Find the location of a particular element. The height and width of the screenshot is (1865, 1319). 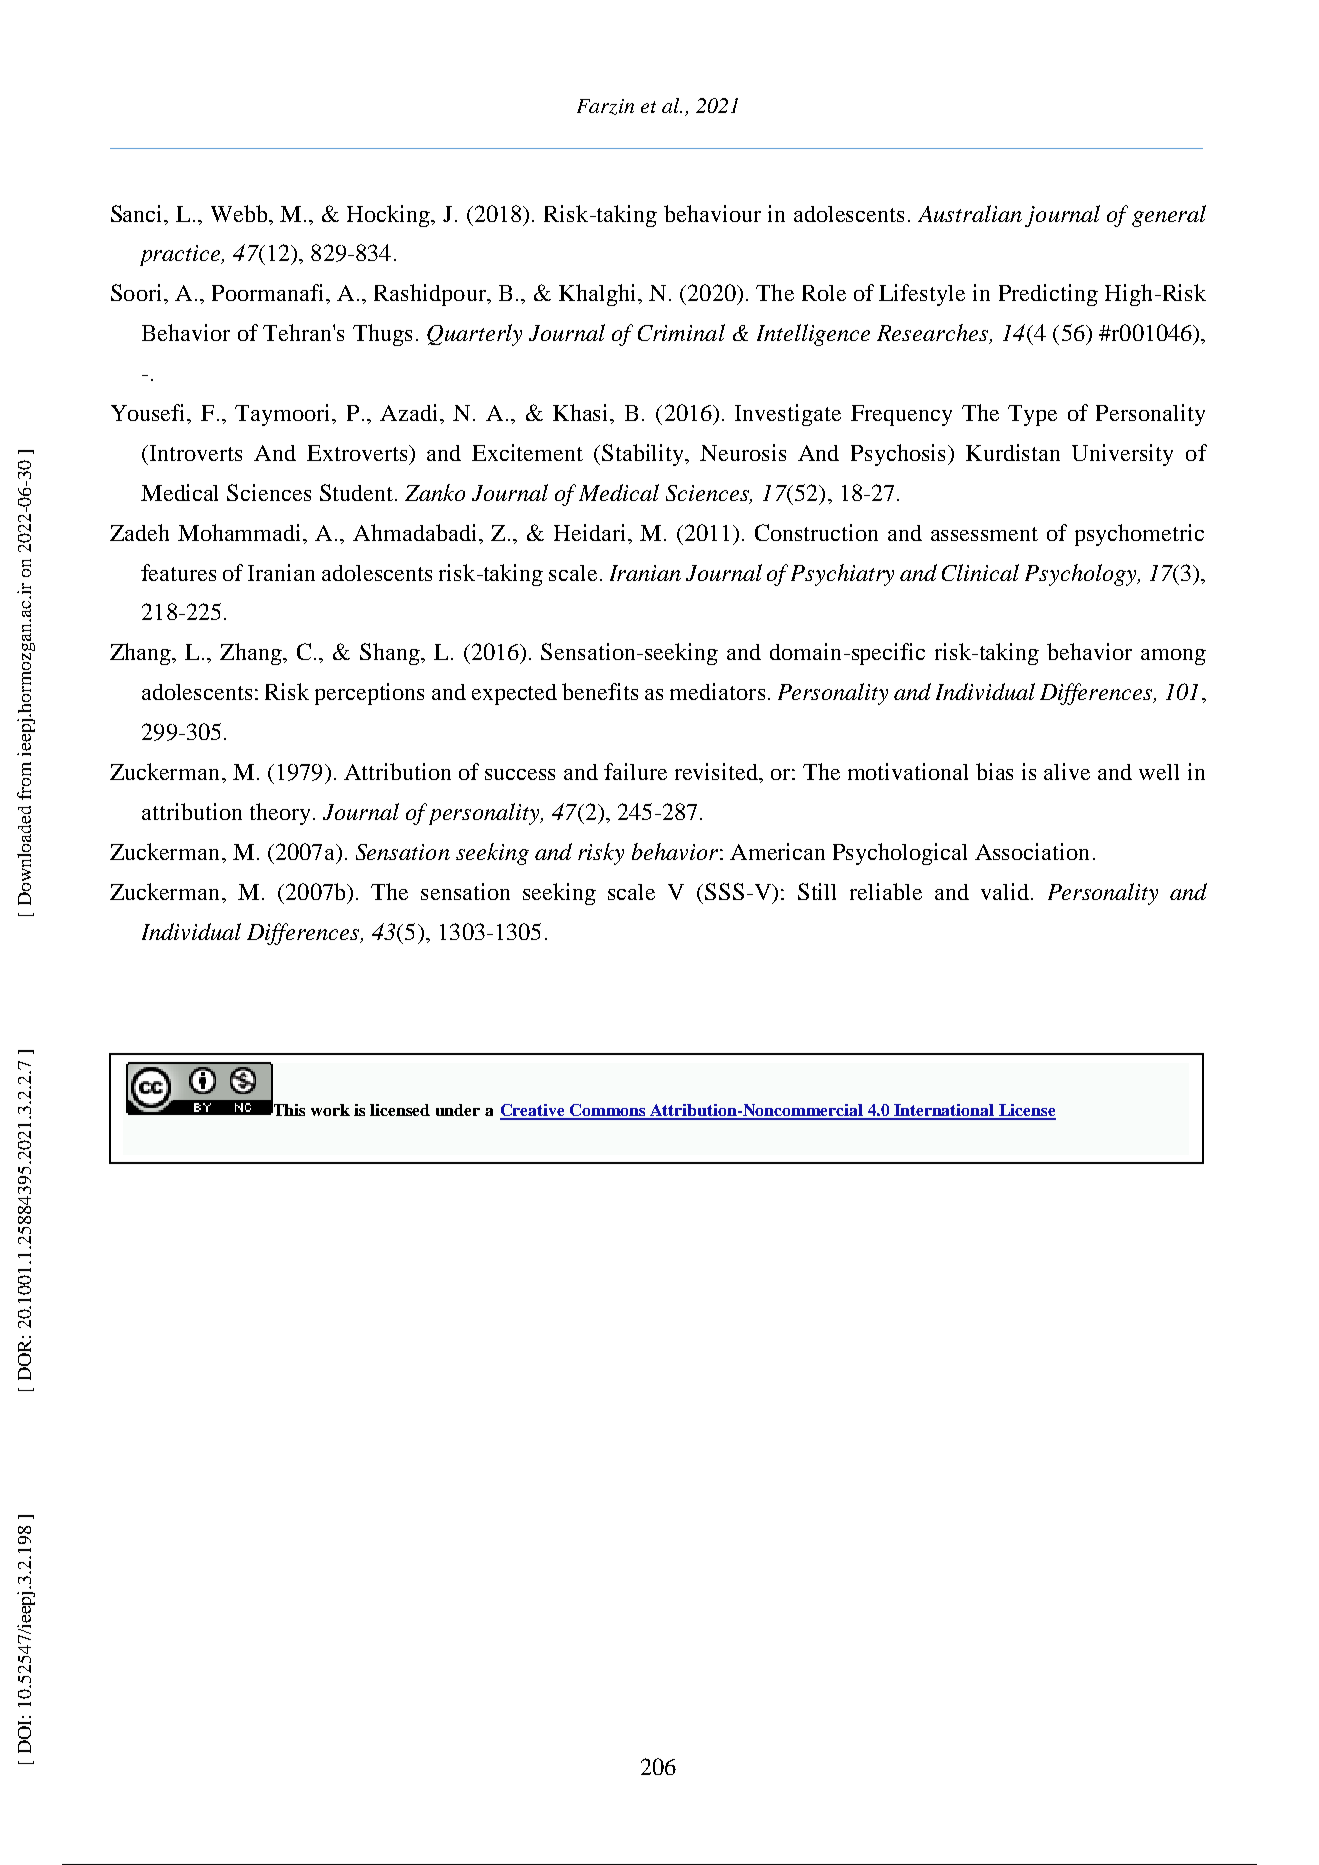

alive is located at coordinates (1067, 771).
